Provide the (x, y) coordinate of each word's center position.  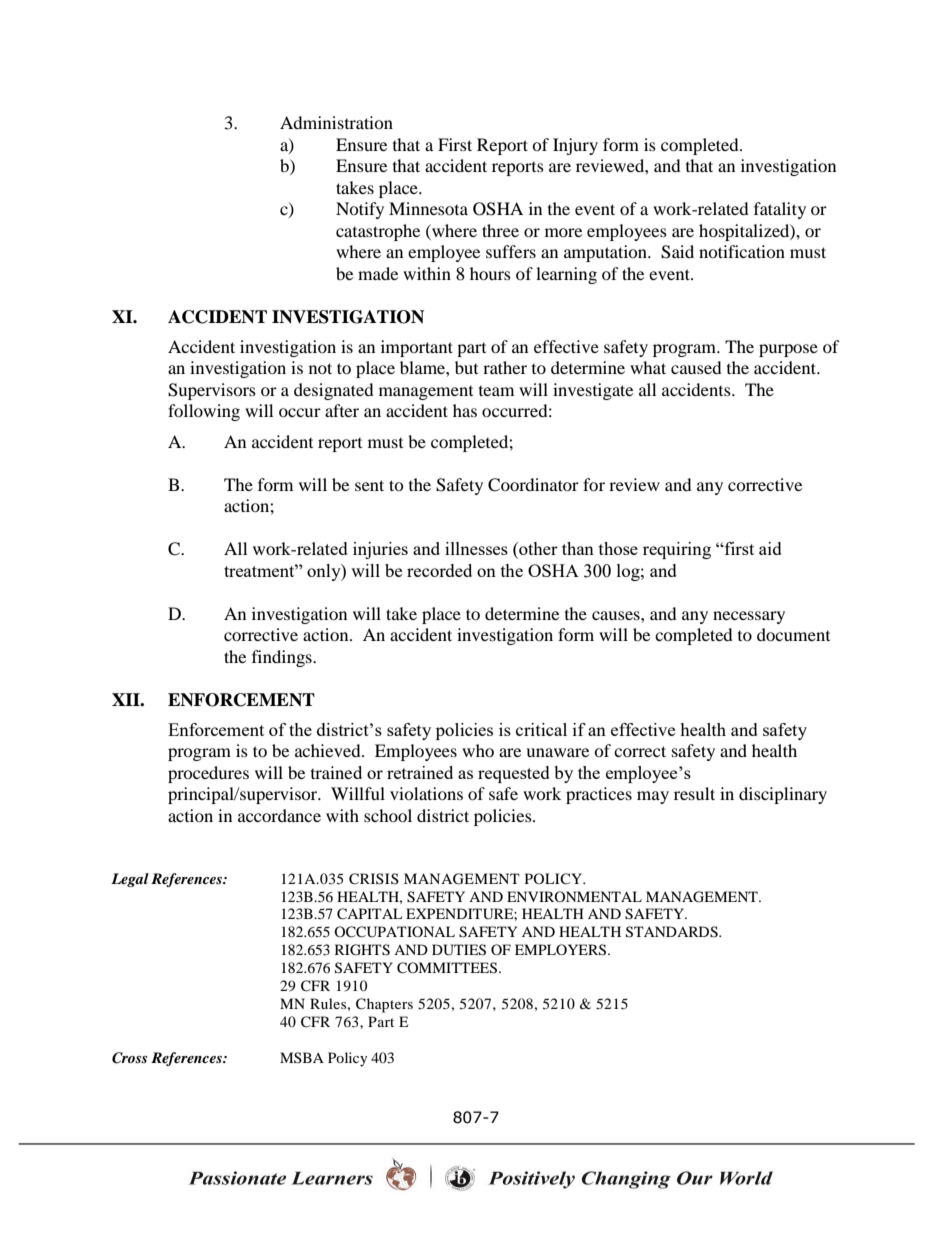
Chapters (384, 1005)
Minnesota (428, 208)
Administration (336, 122)
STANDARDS (673, 932)
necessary (749, 617)
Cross (129, 1058)
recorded (439, 570)
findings (283, 658)
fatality (780, 210)
